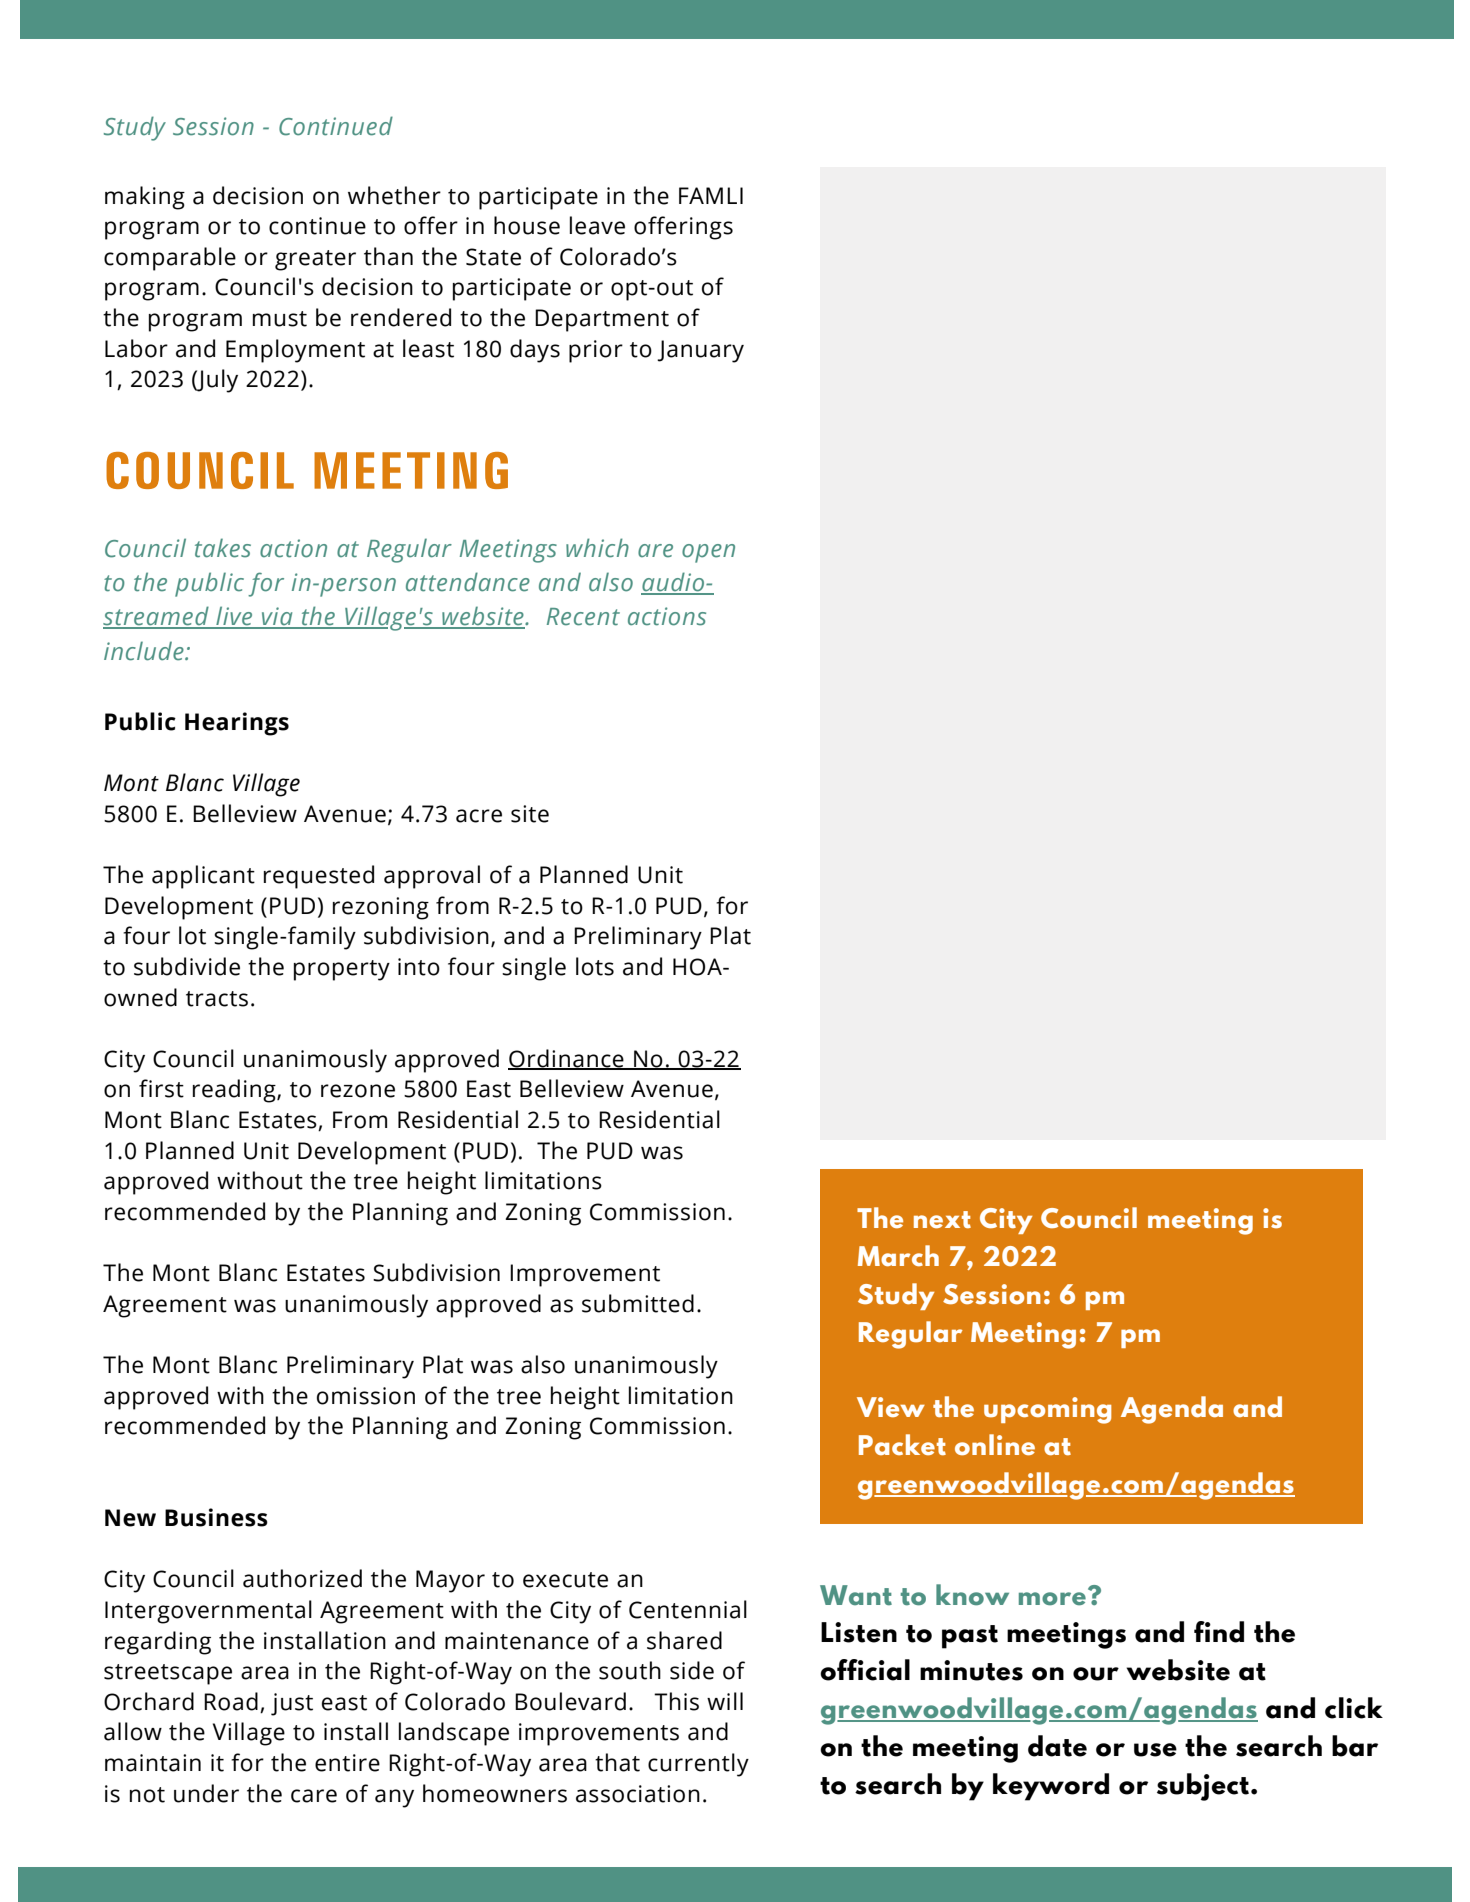  I want to click on open, so click(708, 553).
